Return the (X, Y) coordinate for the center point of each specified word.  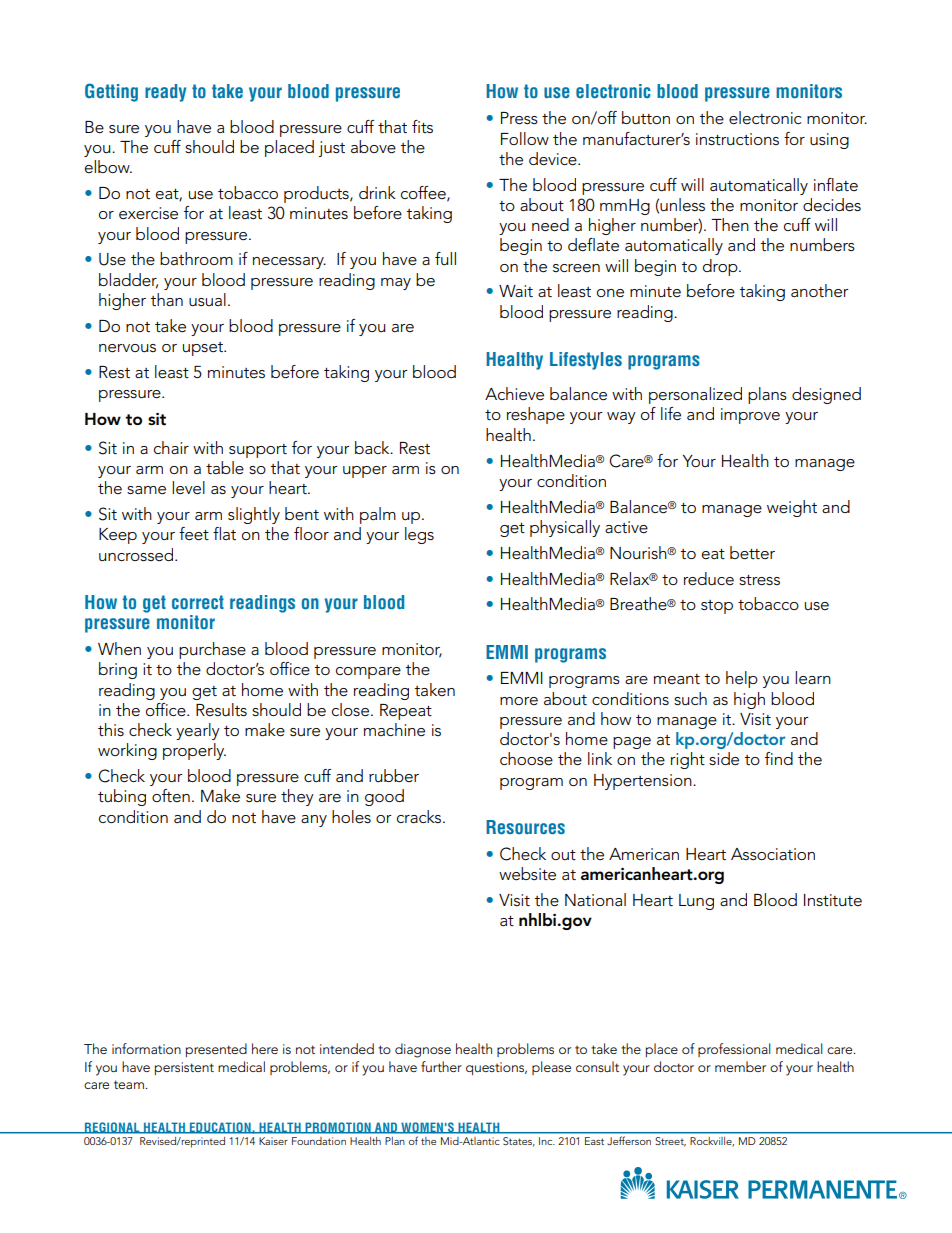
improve (750, 416)
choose (526, 759)
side (724, 759)
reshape (536, 415)
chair (171, 448)
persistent (184, 1068)
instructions (737, 139)
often (171, 795)
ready (165, 93)
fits (422, 126)
